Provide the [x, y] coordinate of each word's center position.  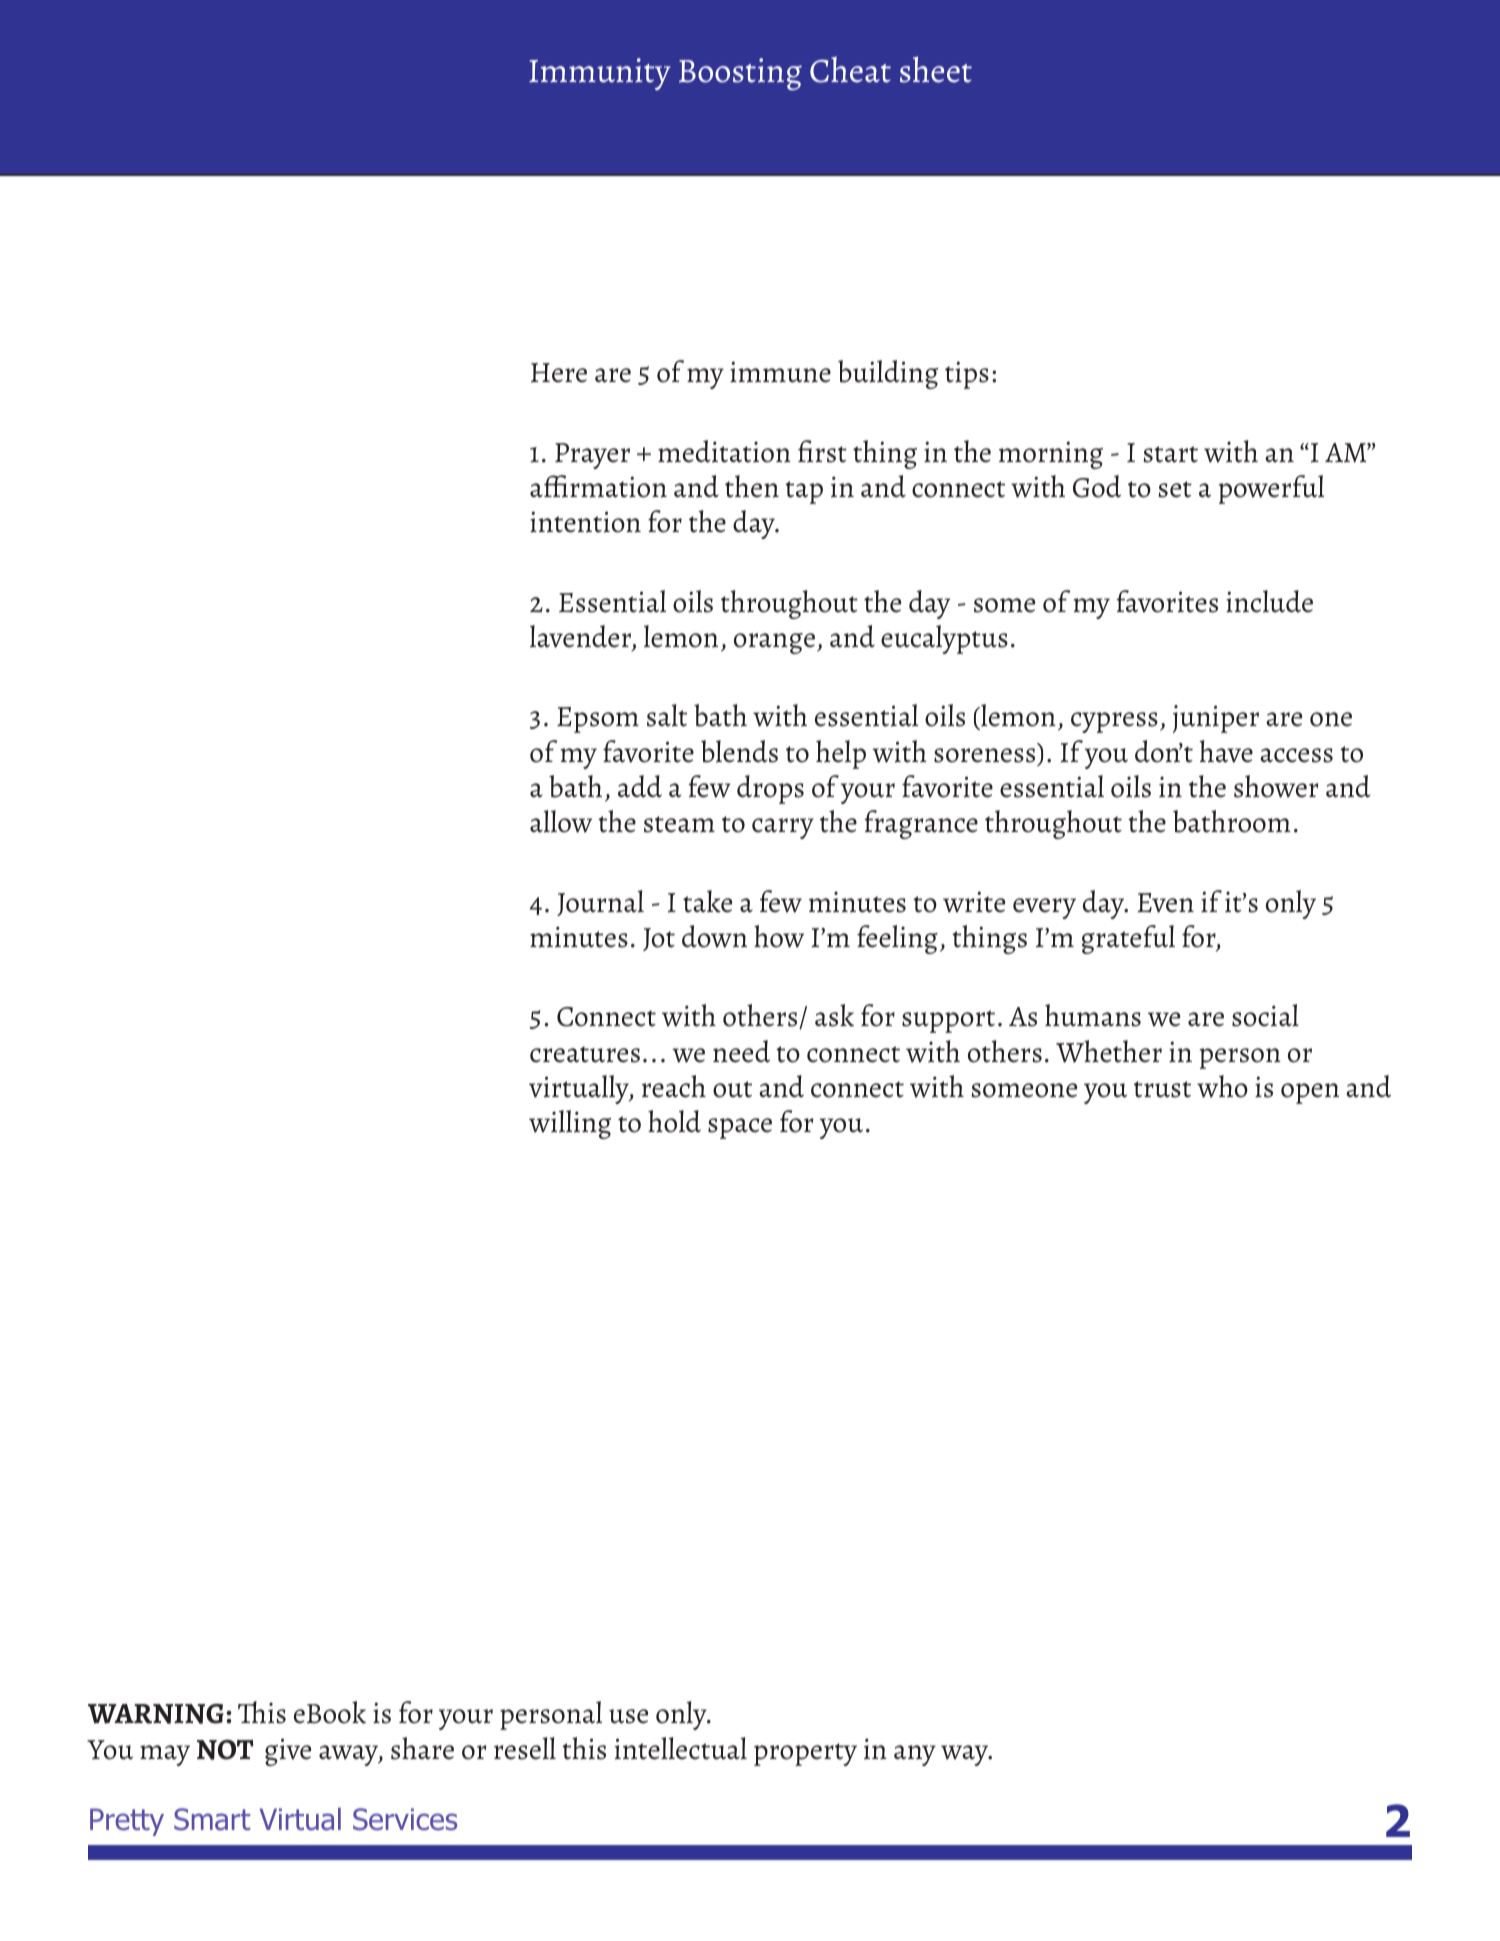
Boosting [740, 74]
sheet [936, 69]
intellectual [681, 1748]
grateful [1128, 939]
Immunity [599, 74]
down [714, 936]
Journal [600, 903]
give [288, 1752]
